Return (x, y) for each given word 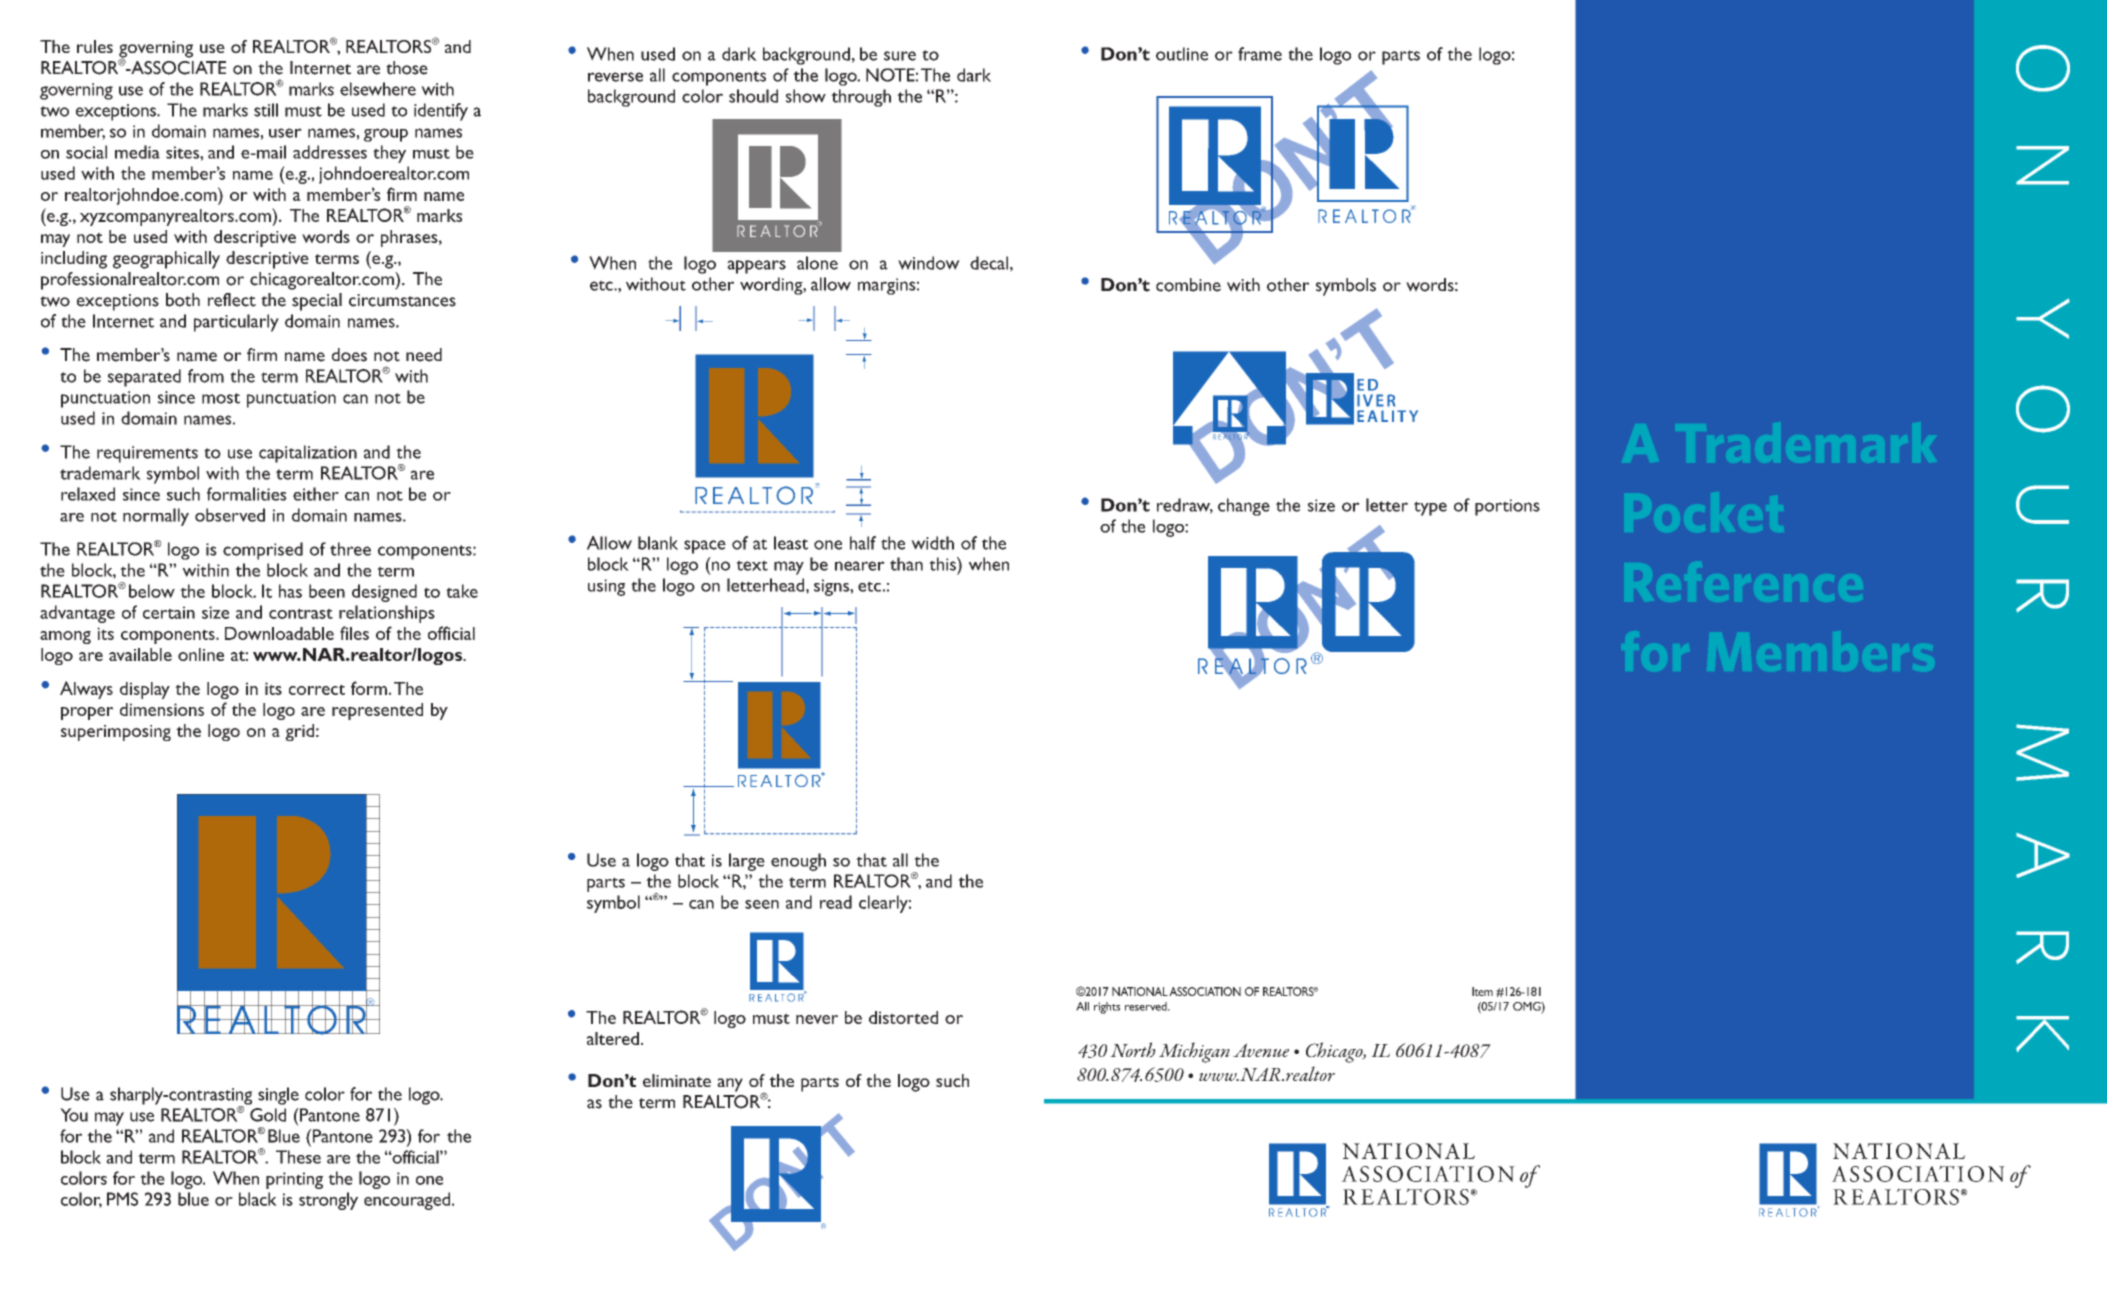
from (206, 376)
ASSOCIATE (177, 68)
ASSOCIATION (1205, 991)
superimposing (116, 733)
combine (1188, 285)
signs (832, 587)
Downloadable (279, 633)
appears (756, 267)
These (298, 1157)
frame (1260, 54)
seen (762, 904)
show (806, 96)
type (1430, 508)
